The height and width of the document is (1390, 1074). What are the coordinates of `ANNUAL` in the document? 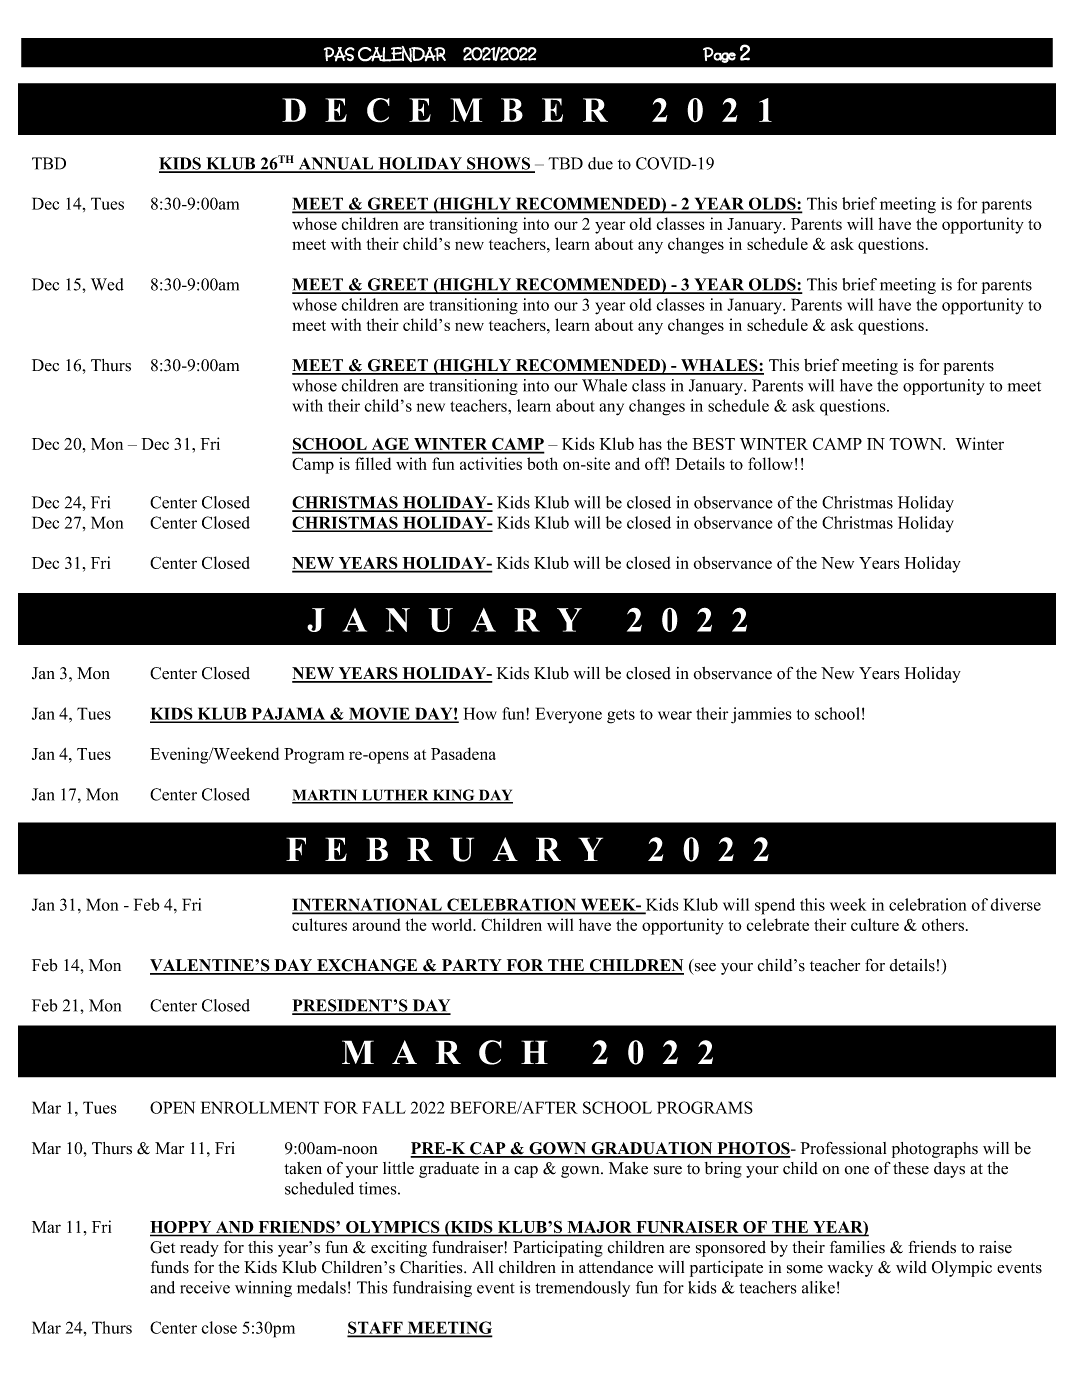 It's located at (336, 164).
